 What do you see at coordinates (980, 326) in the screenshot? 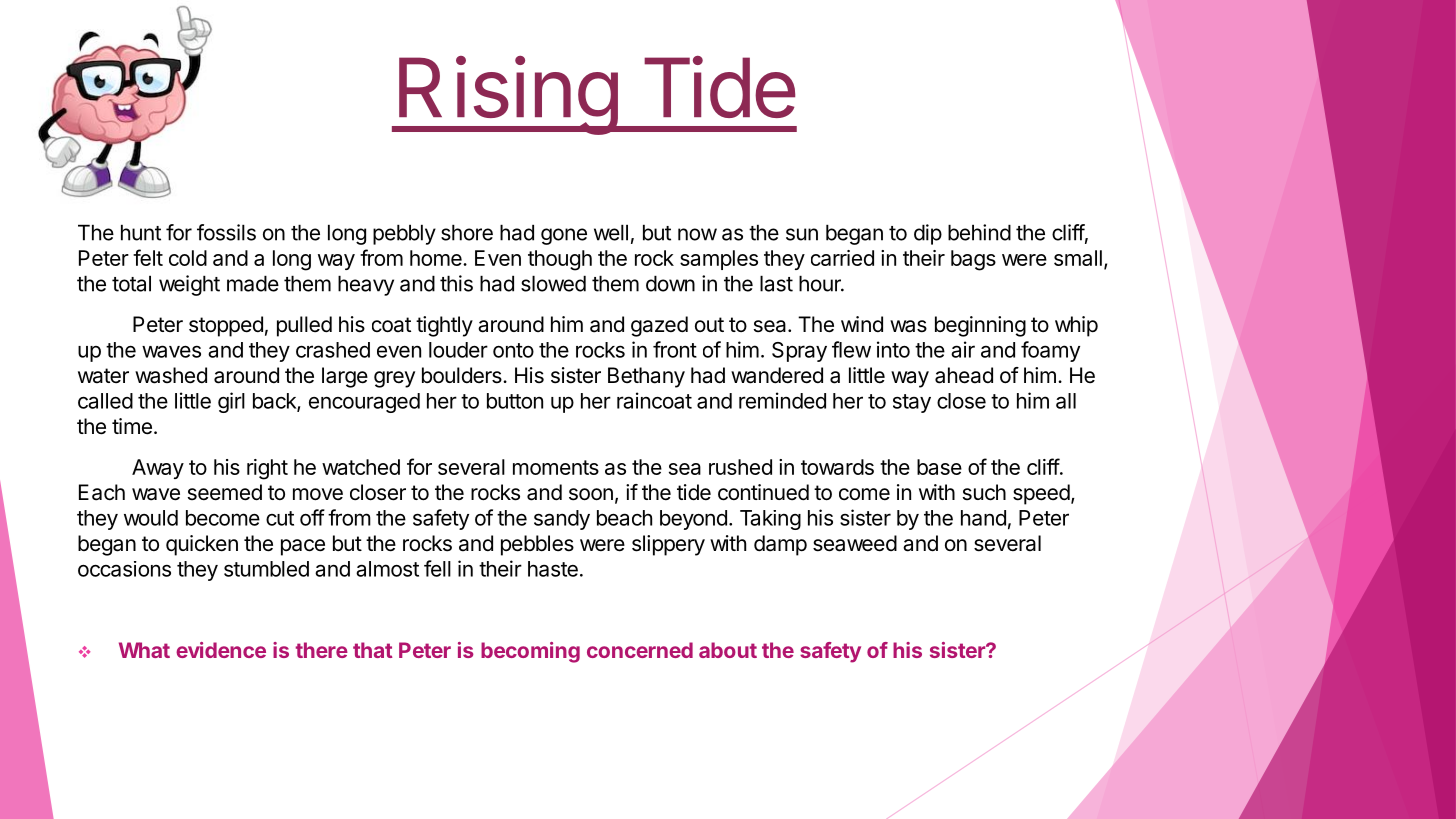
I see `beginning` at bounding box center [980, 326].
